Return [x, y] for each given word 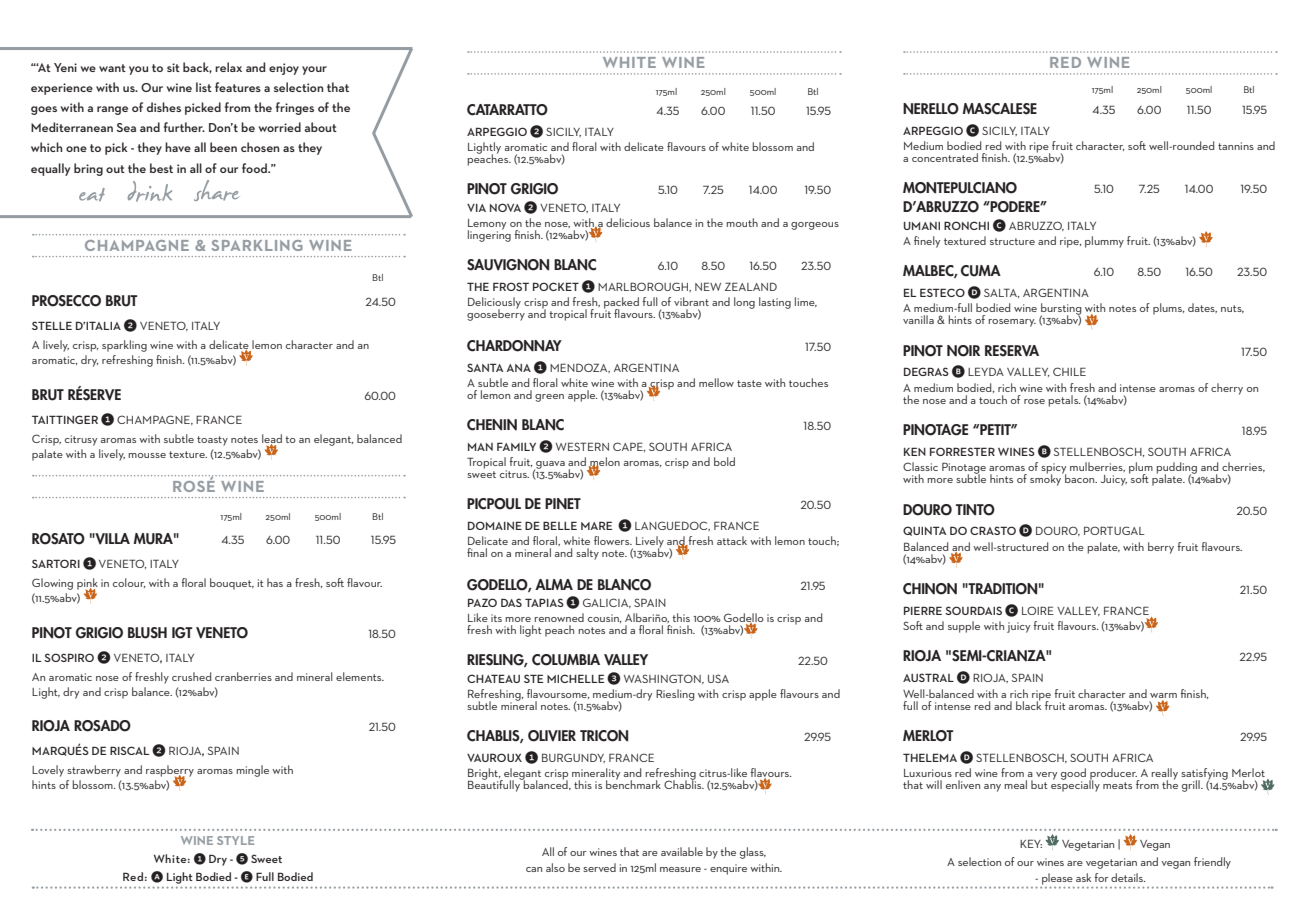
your [314, 70]
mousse [147, 455]
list [204, 87]
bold [724, 461]
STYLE [235, 840]
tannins [1236, 146]
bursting [1061, 310]
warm [1163, 695]
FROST [511, 286]
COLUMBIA [566, 660]
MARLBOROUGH [644, 287]
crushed [191, 676]
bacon [1080, 477]
